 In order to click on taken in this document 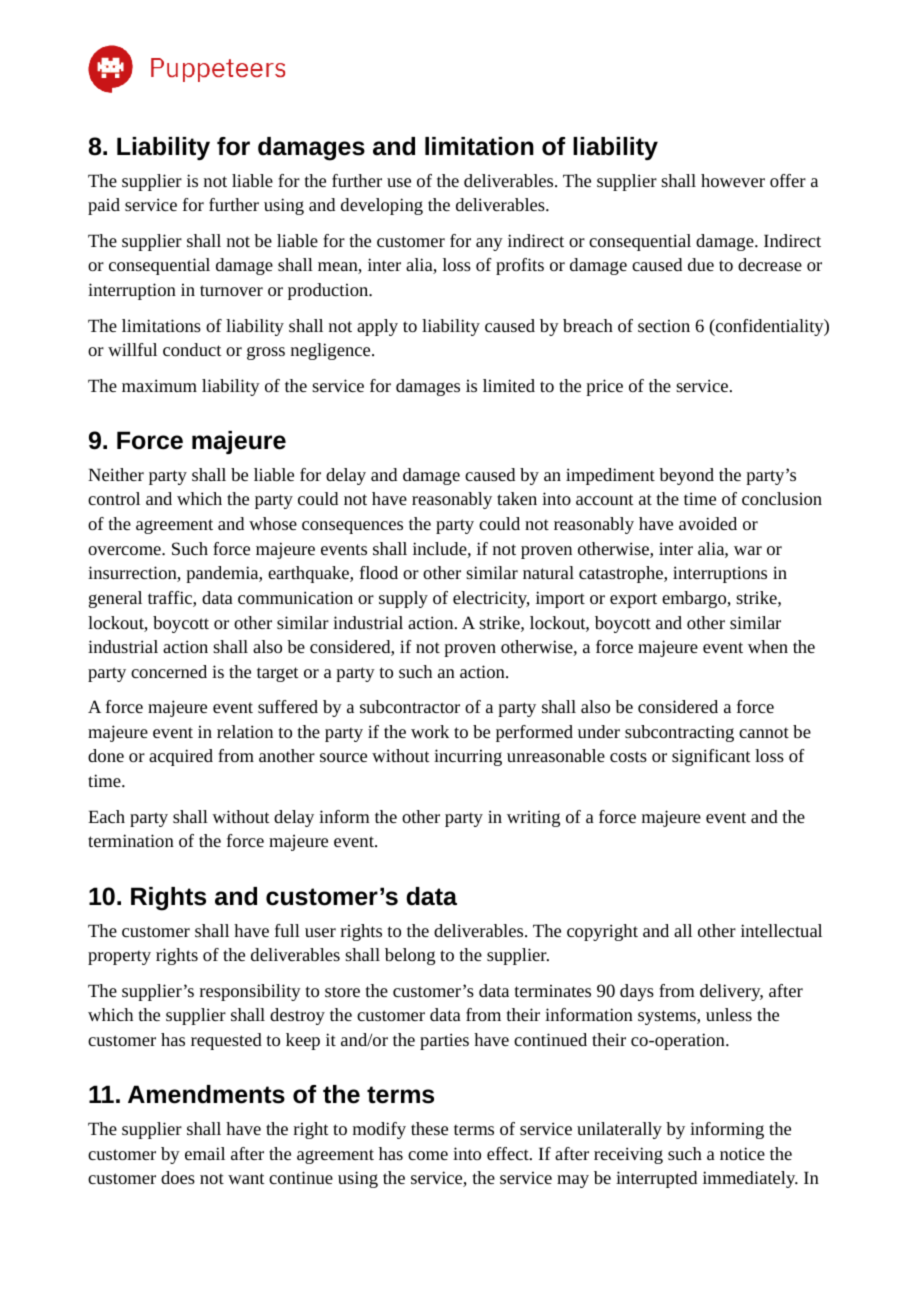, I will do `click(517, 498)`.
